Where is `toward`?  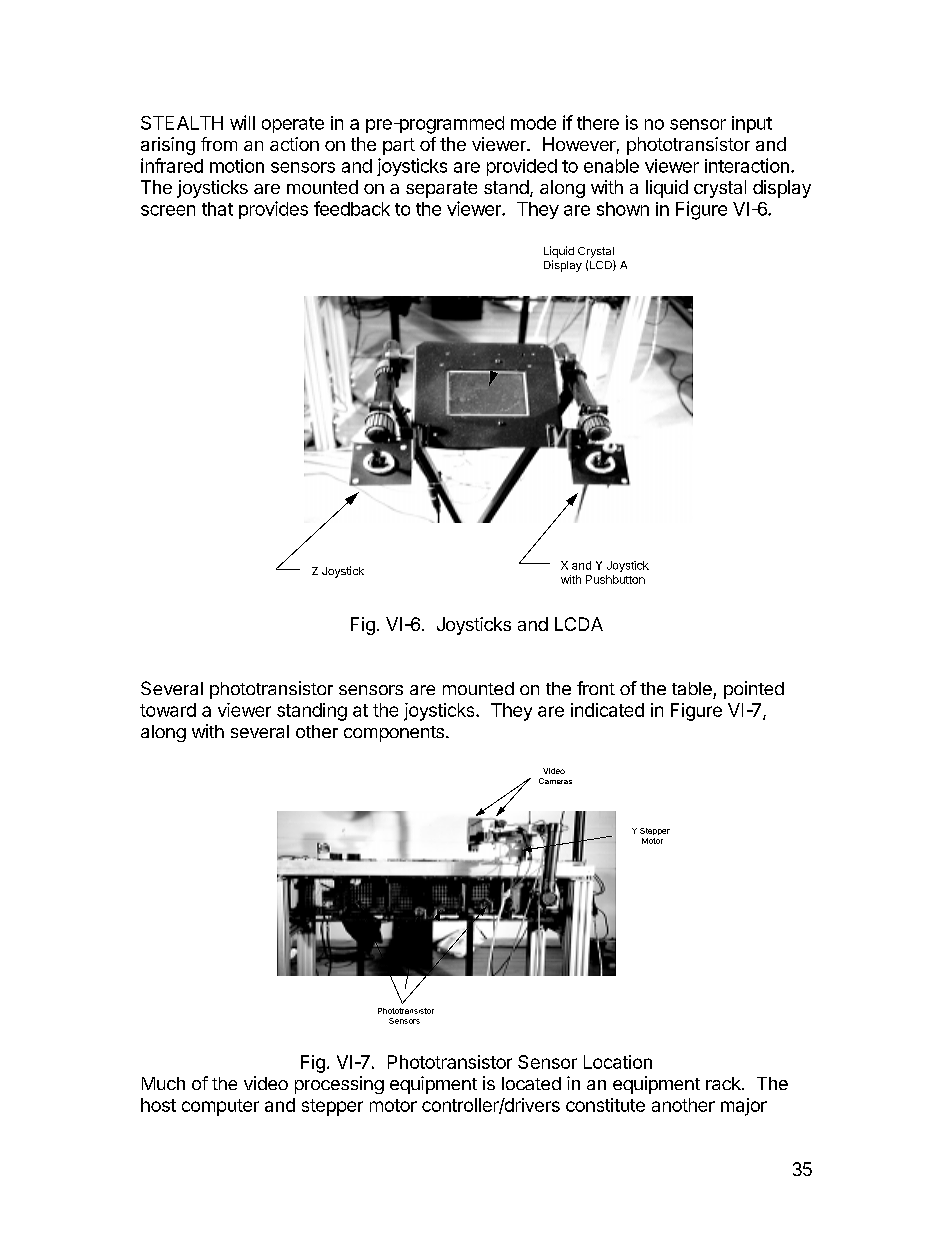
toward is located at coordinates (168, 710).
